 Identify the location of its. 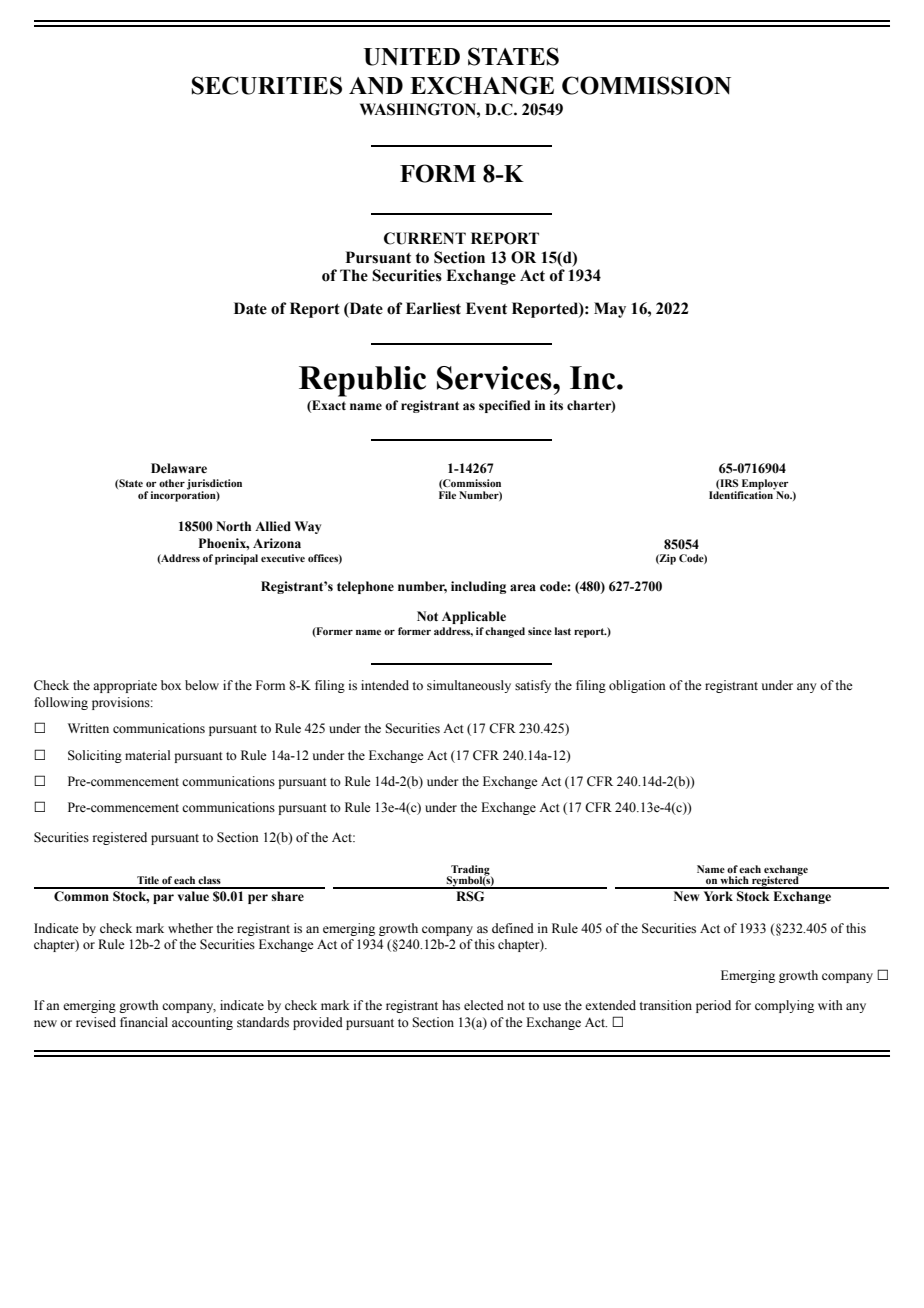
(556, 405).
